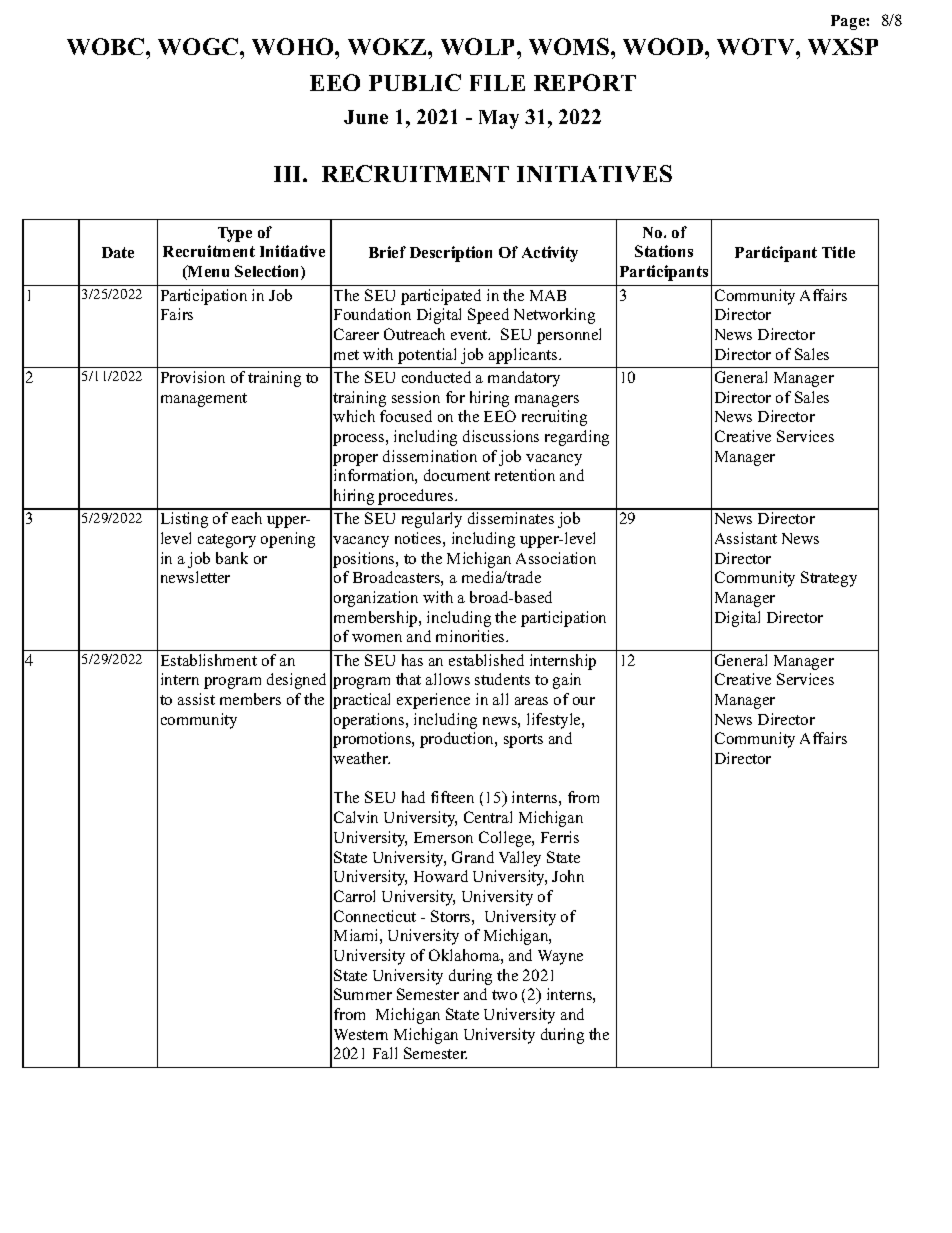  What do you see at coordinates (829, 579) in the screenshot?
I see `Strategy` at bounding box center [829, 579].
